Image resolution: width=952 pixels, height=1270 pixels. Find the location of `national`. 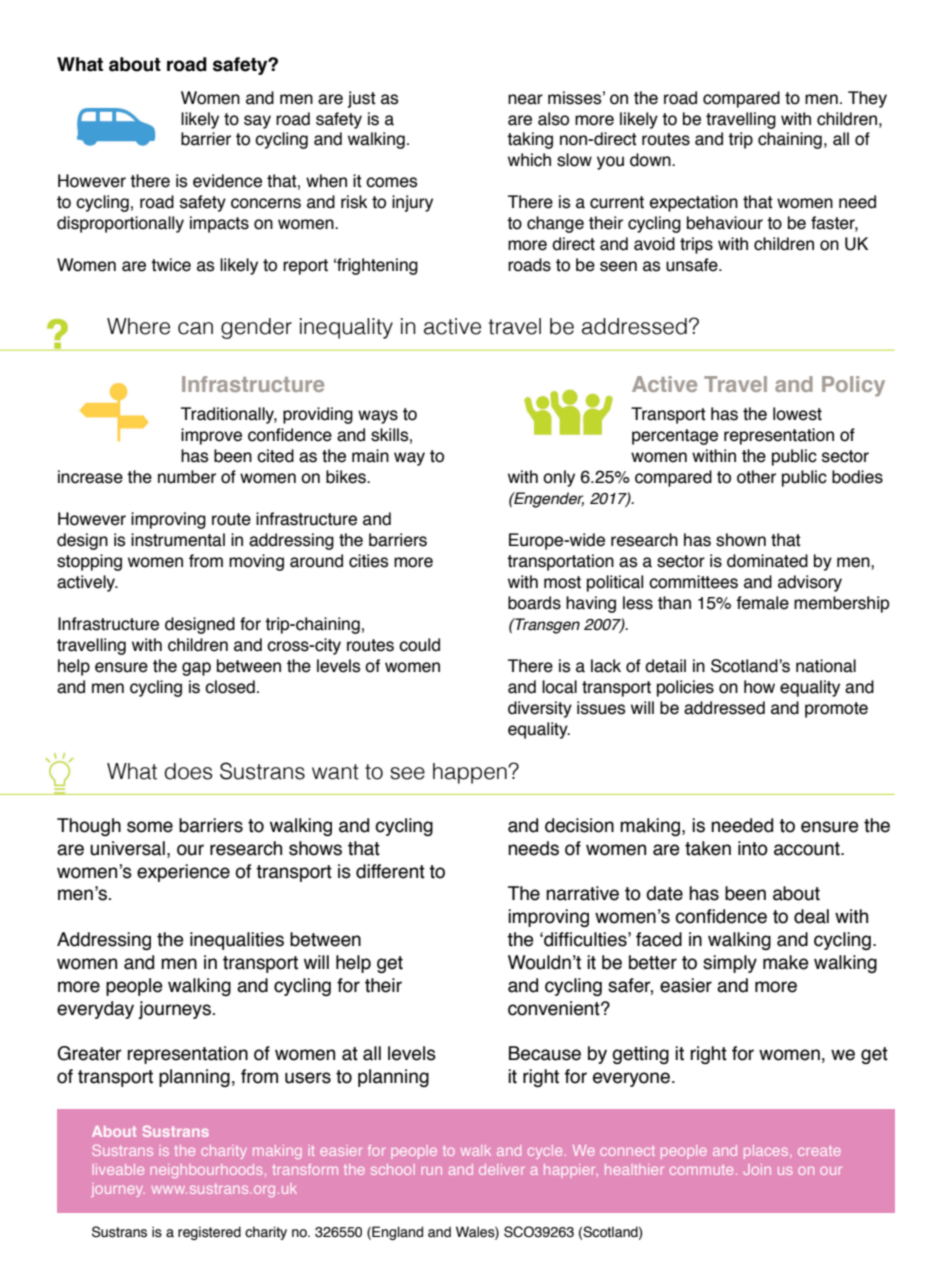

national is located at coordinates (826, 666).
